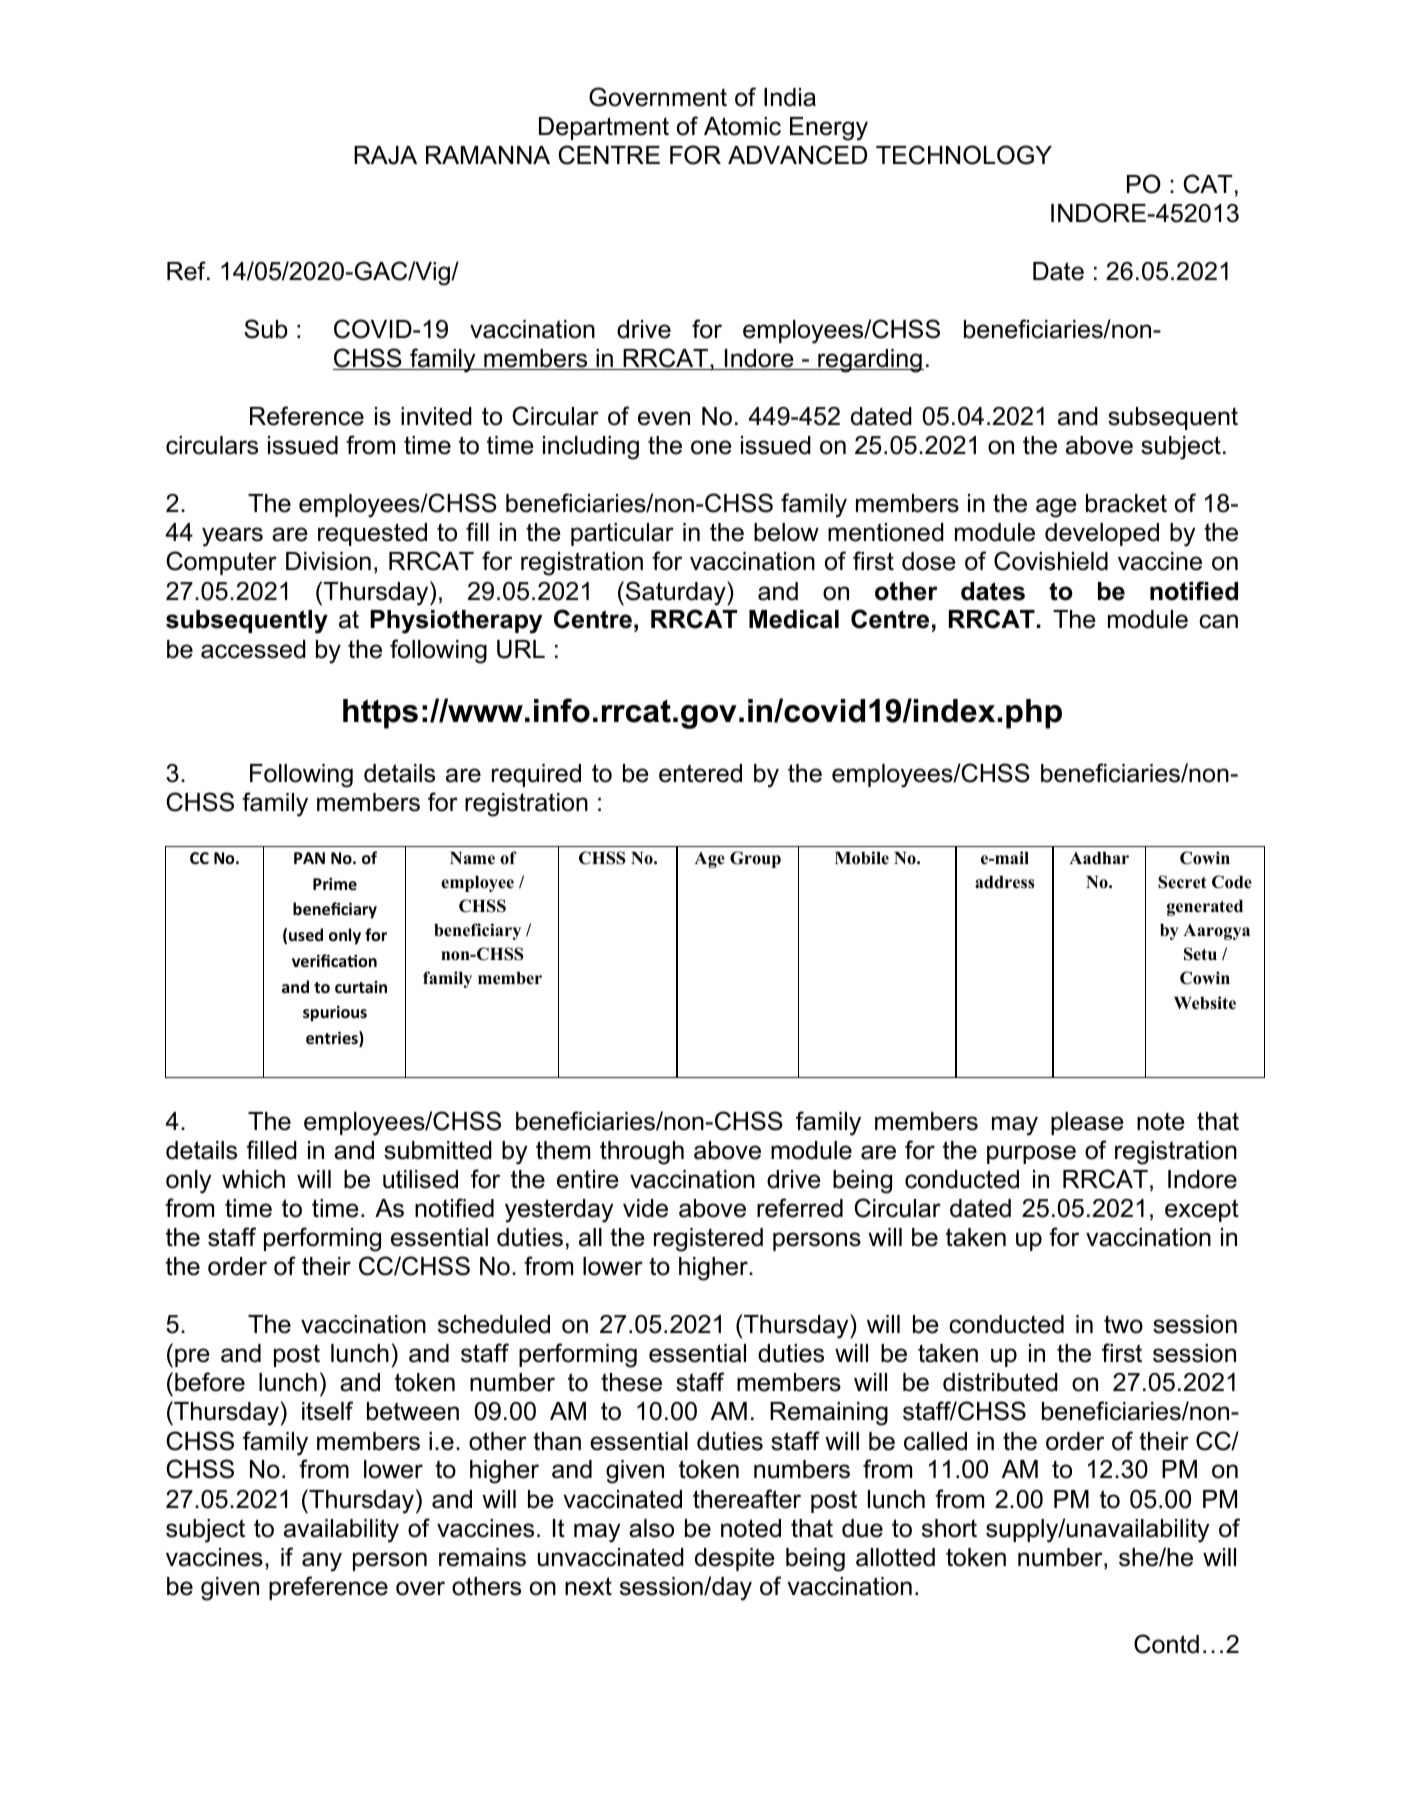 The image size is (1405, 1818). Describe the element at coordinates (964, 155) in the document. I see `TECHNOLOGY` at that location.
